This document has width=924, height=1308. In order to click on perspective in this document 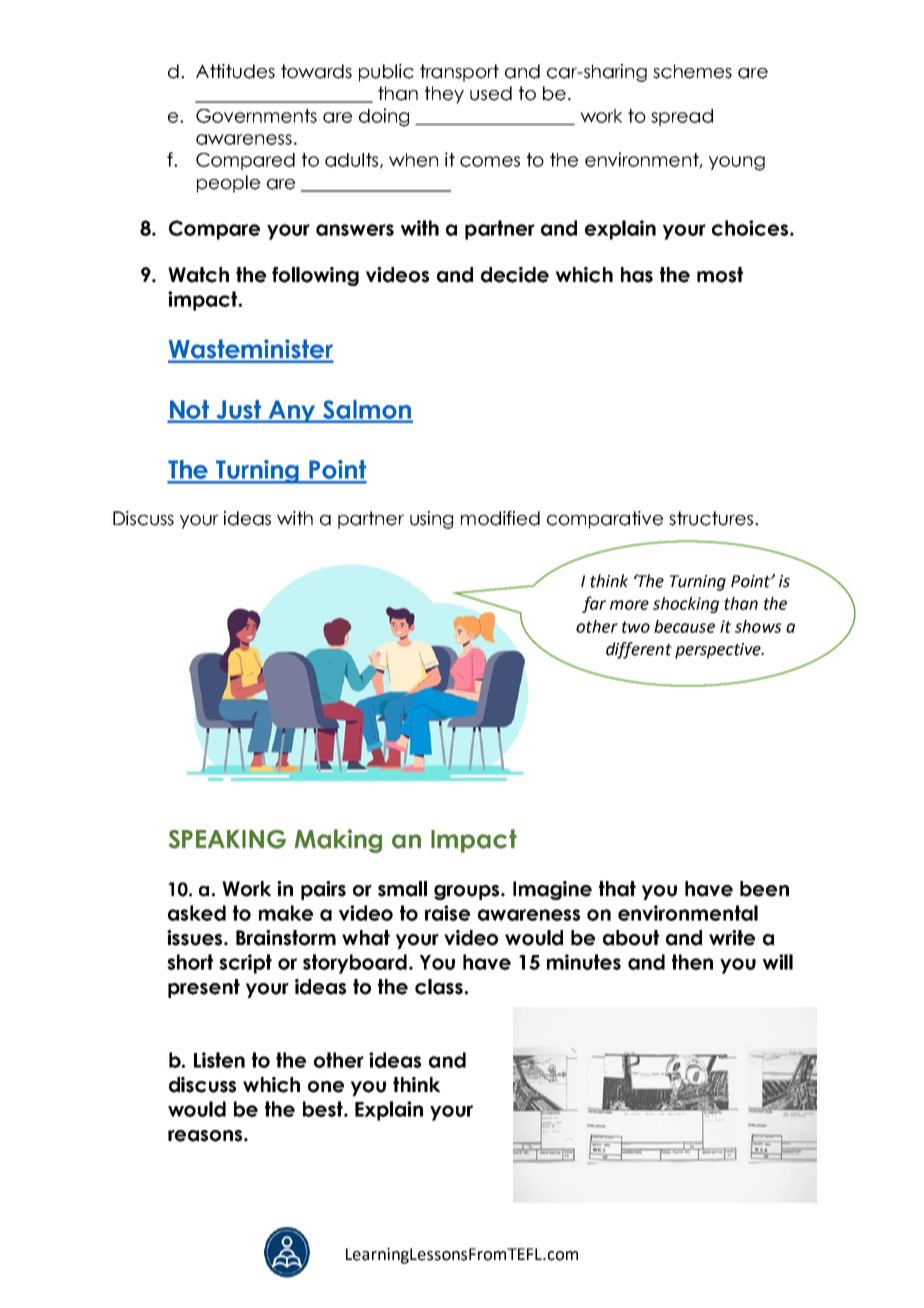, I will do `click(719, 651)`.
